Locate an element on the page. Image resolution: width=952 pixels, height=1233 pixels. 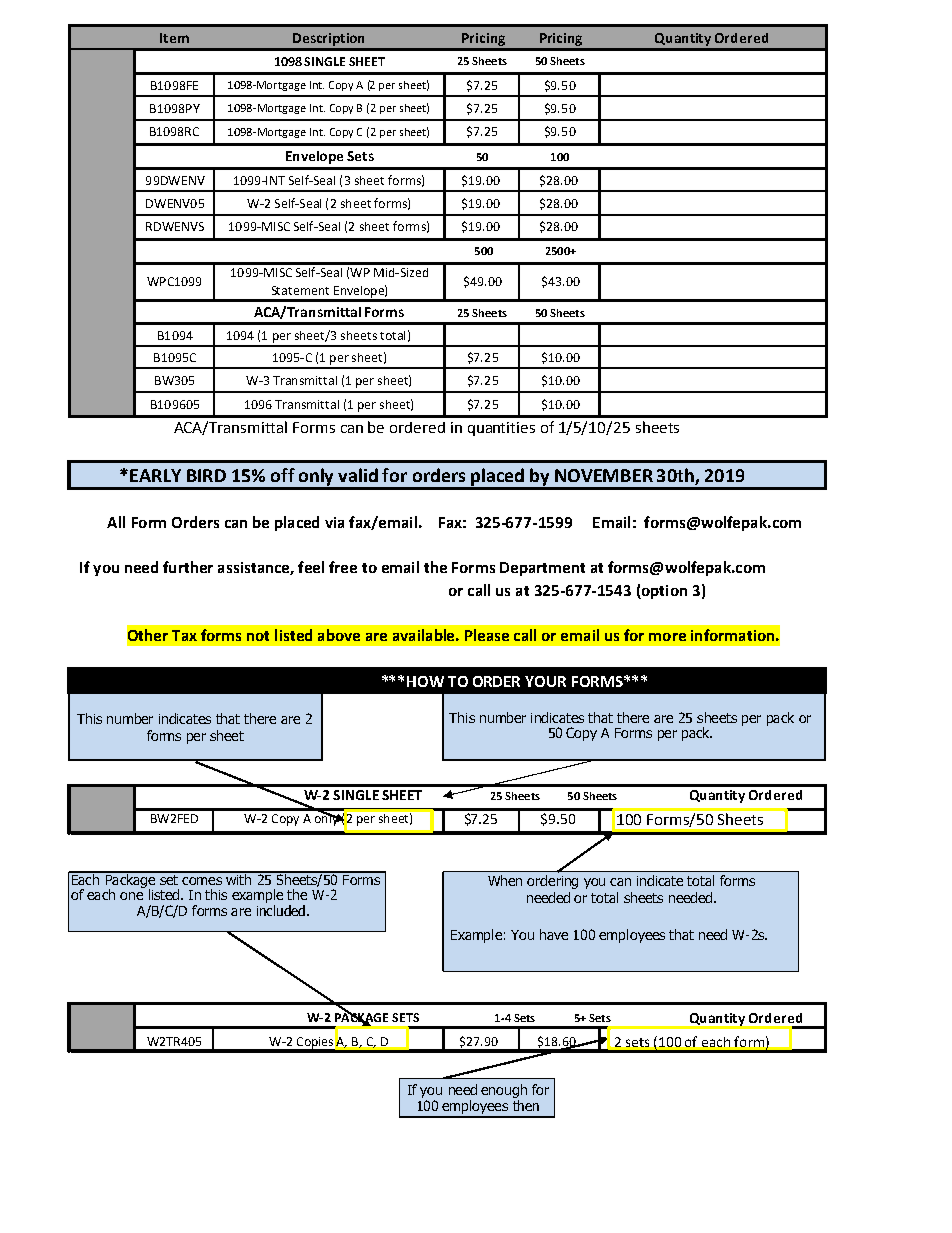
have is located at coordinates (554, 934).
